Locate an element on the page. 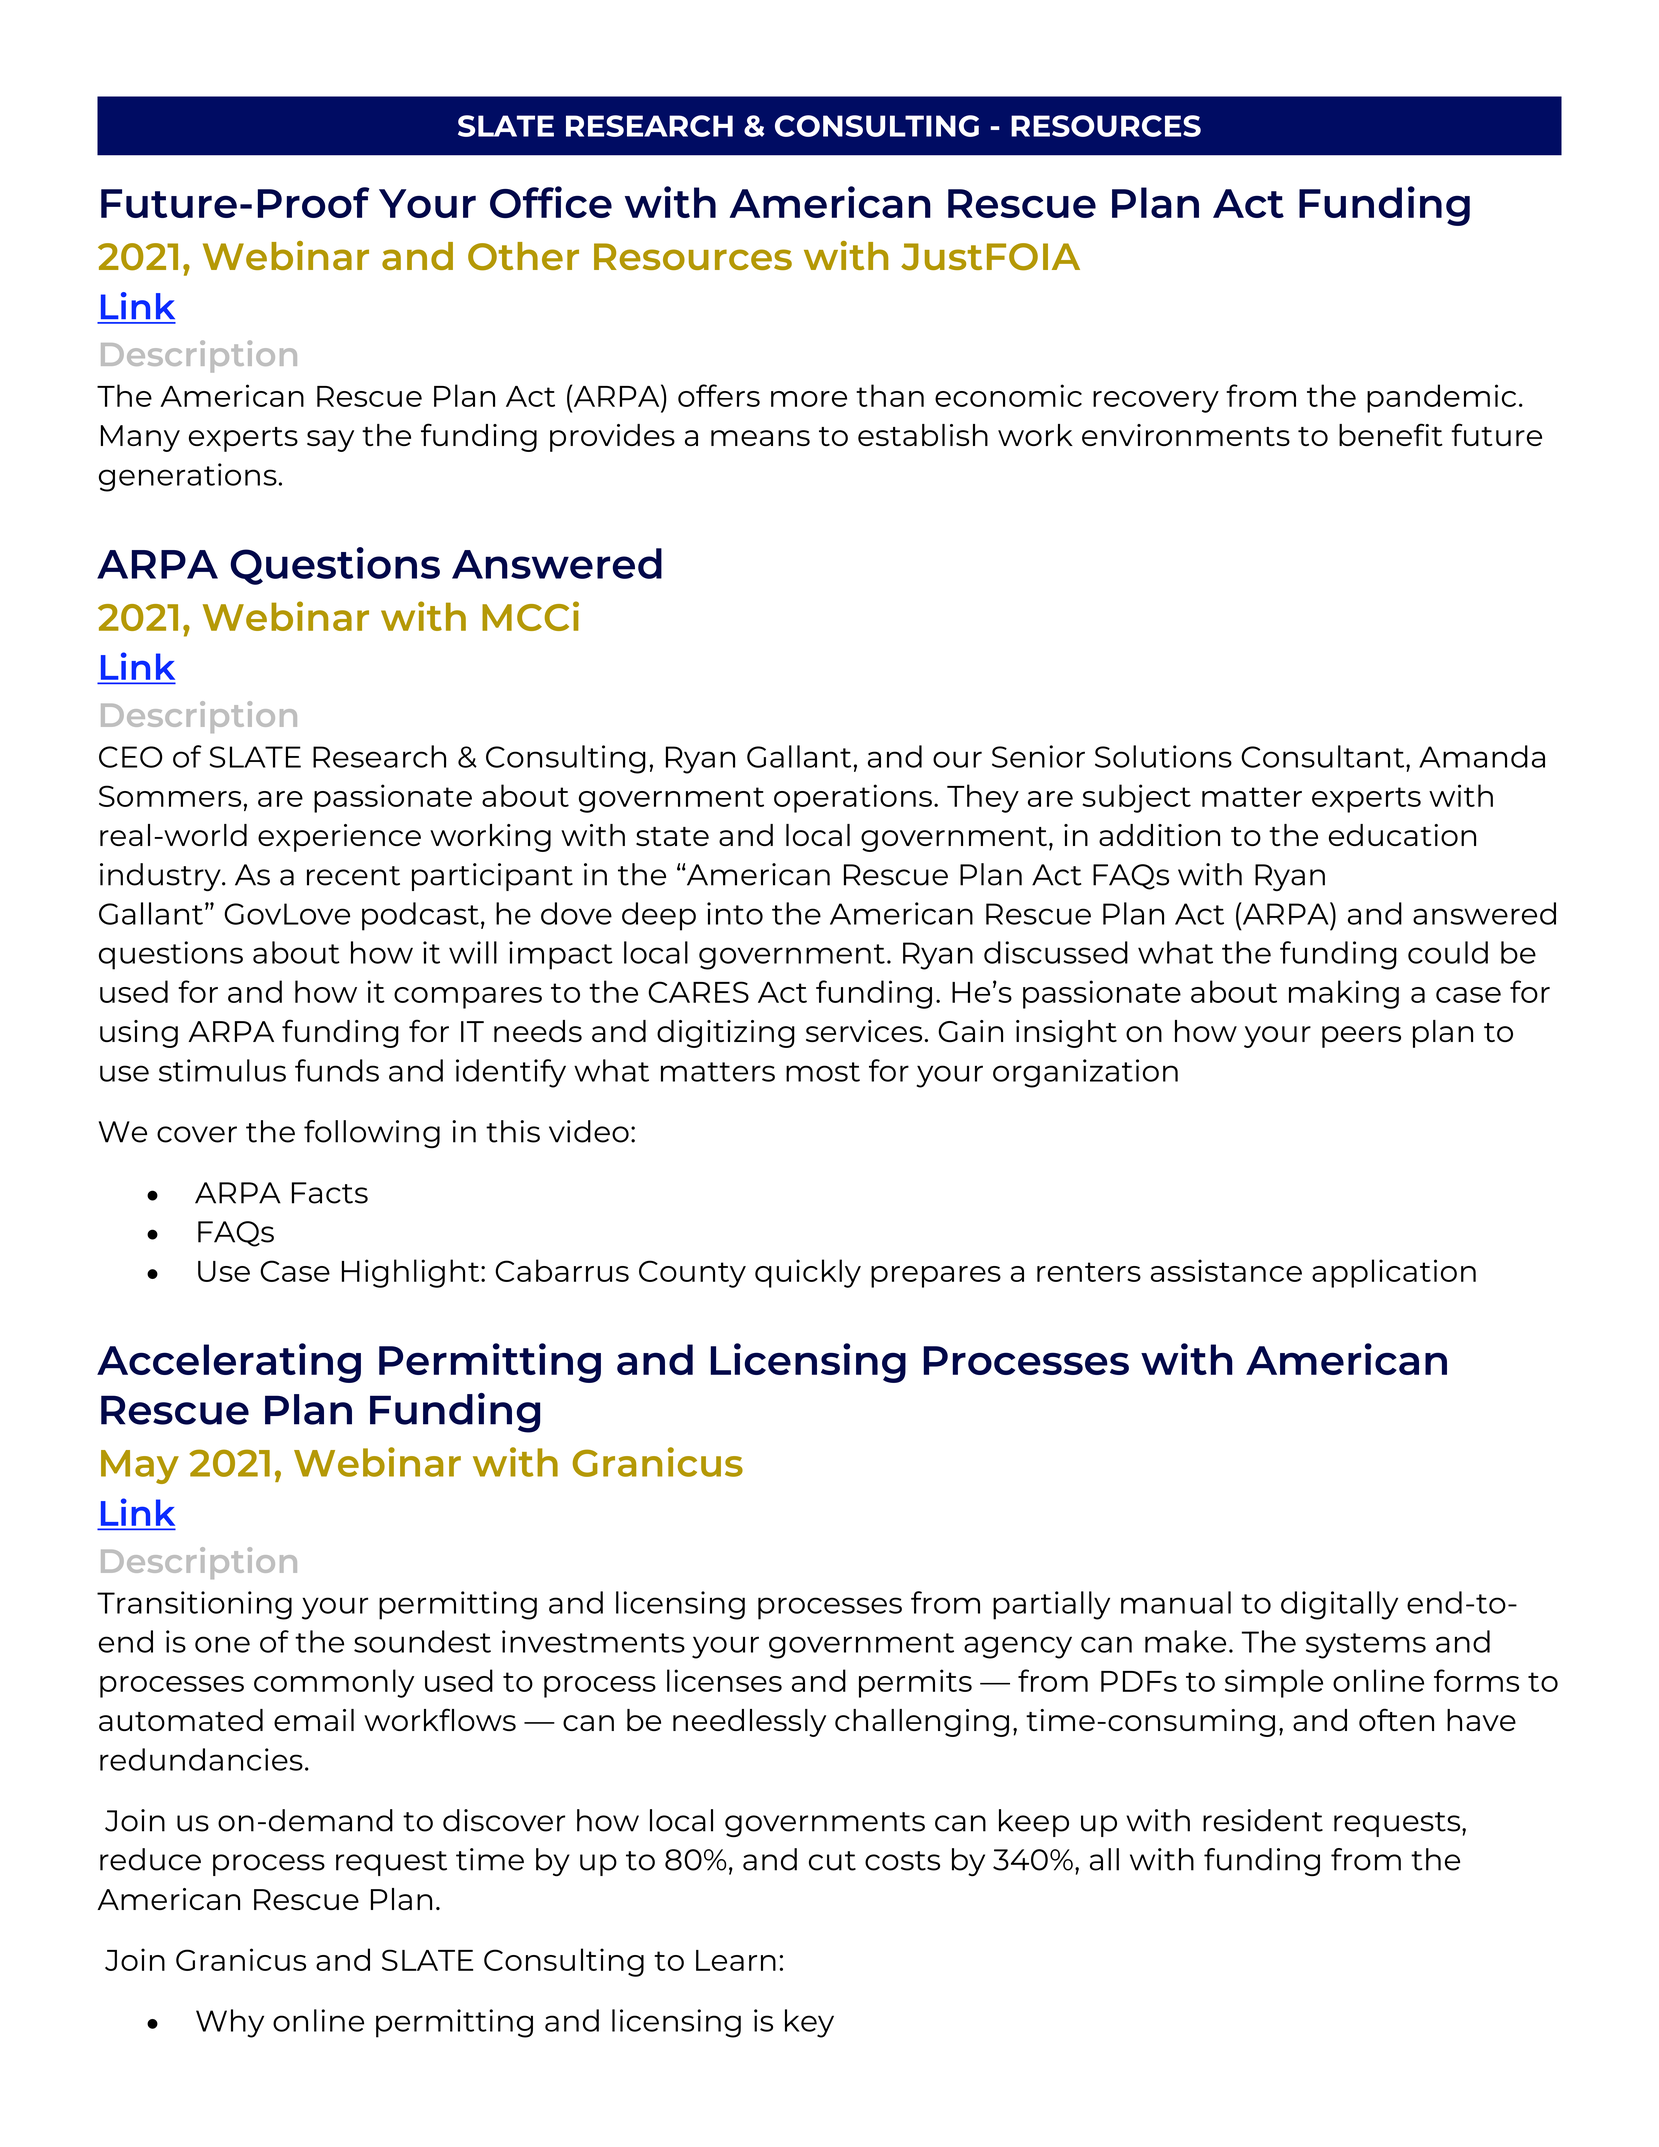  Why is located at coordinates (230, 2023).
